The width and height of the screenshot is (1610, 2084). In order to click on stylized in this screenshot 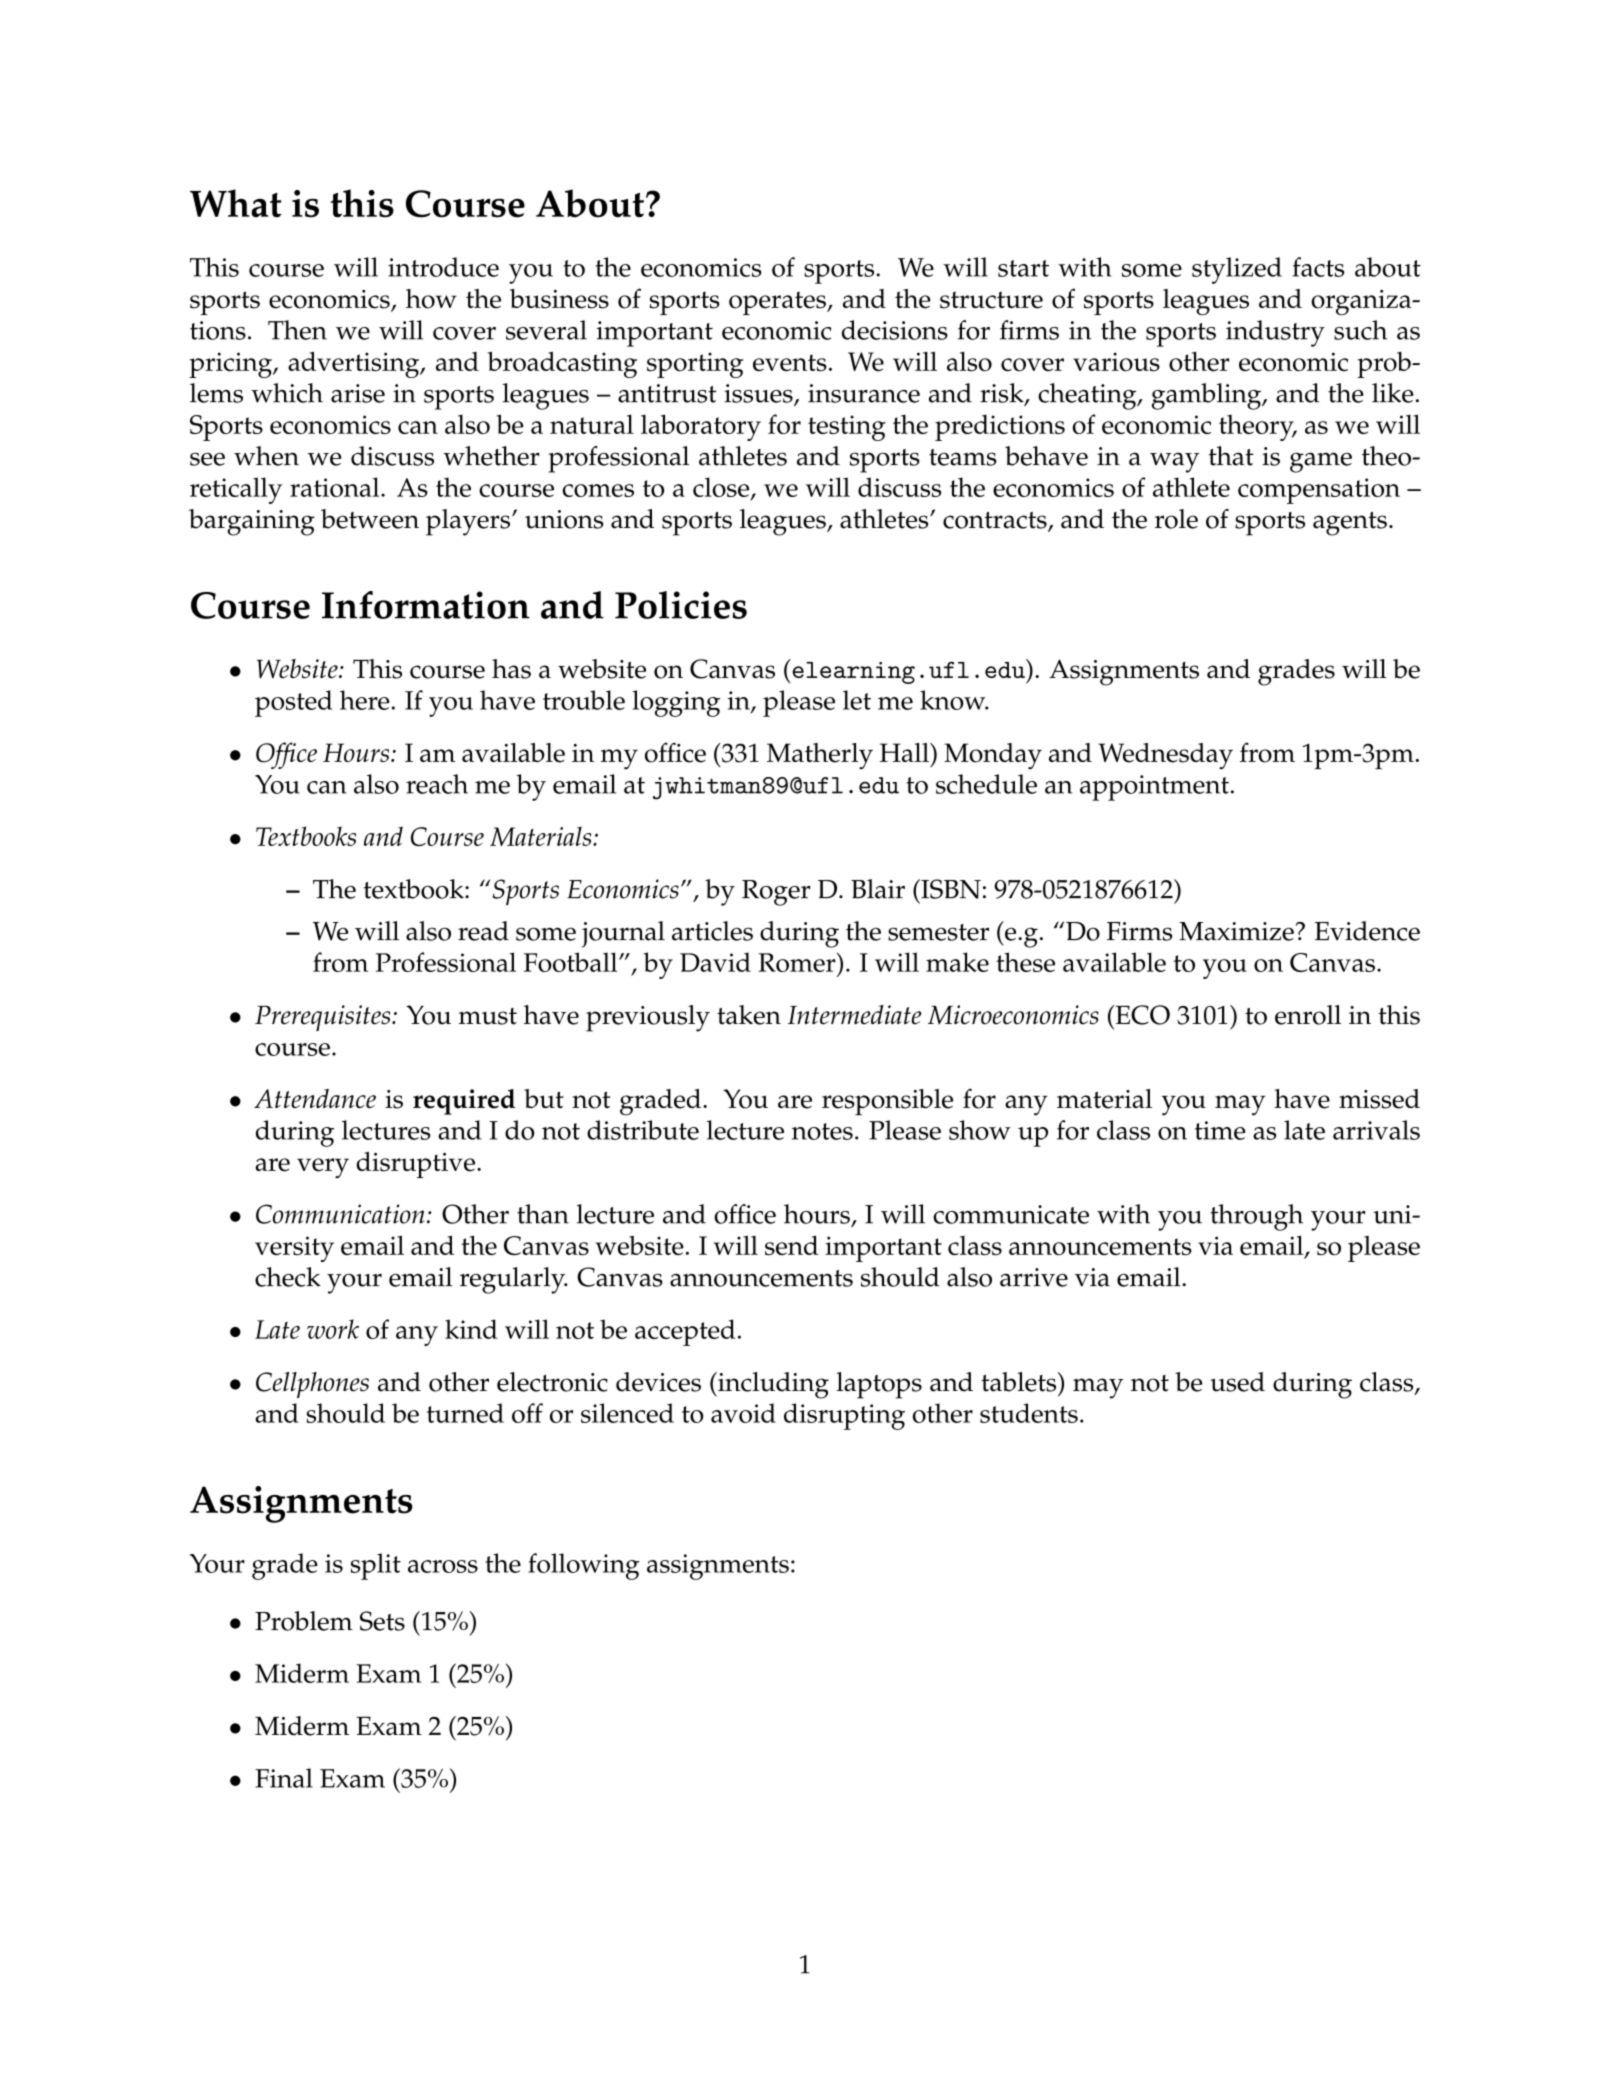, I will do `click(1237, 270)`.
